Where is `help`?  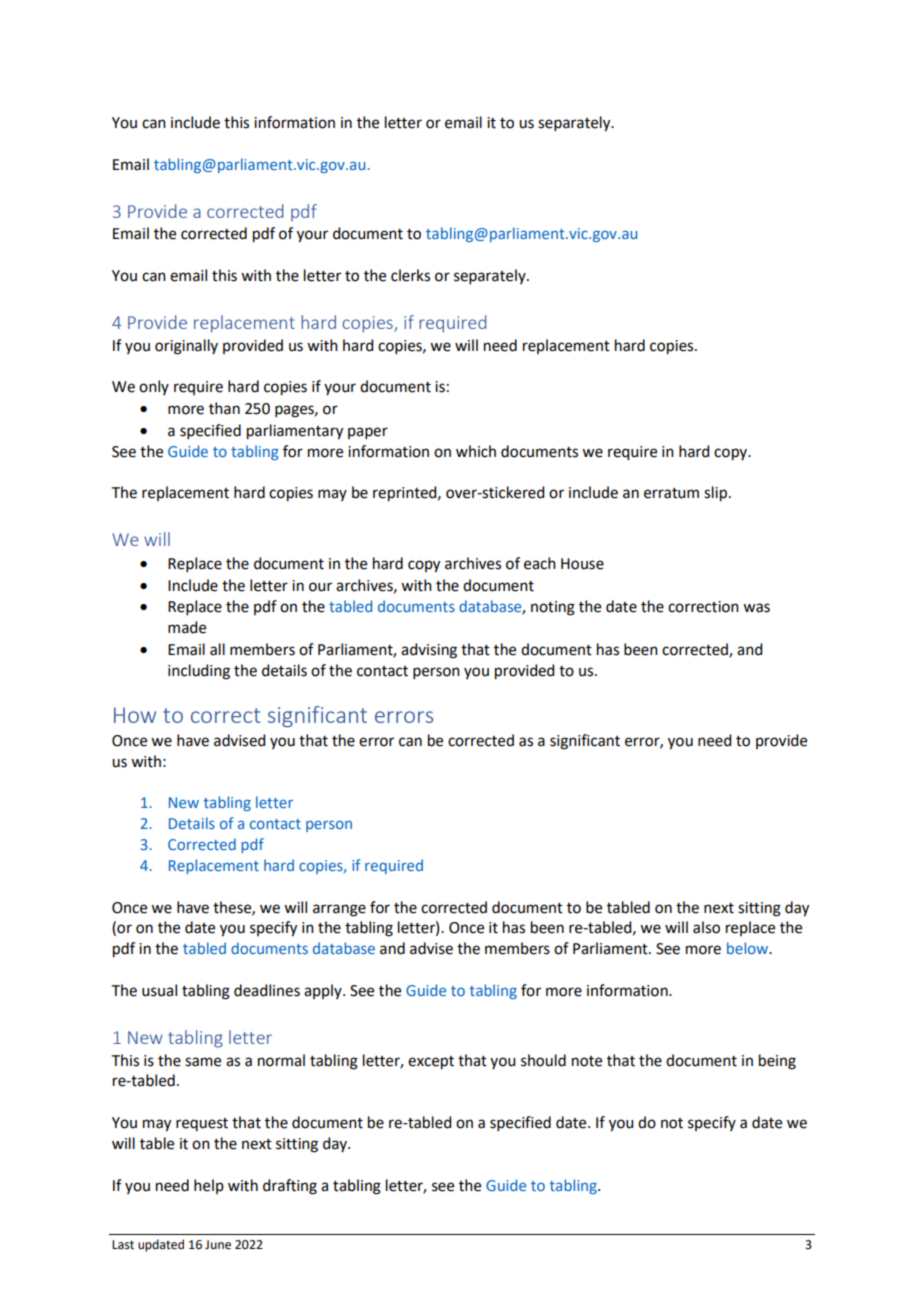
help is located at coordinates (209, 1186).
